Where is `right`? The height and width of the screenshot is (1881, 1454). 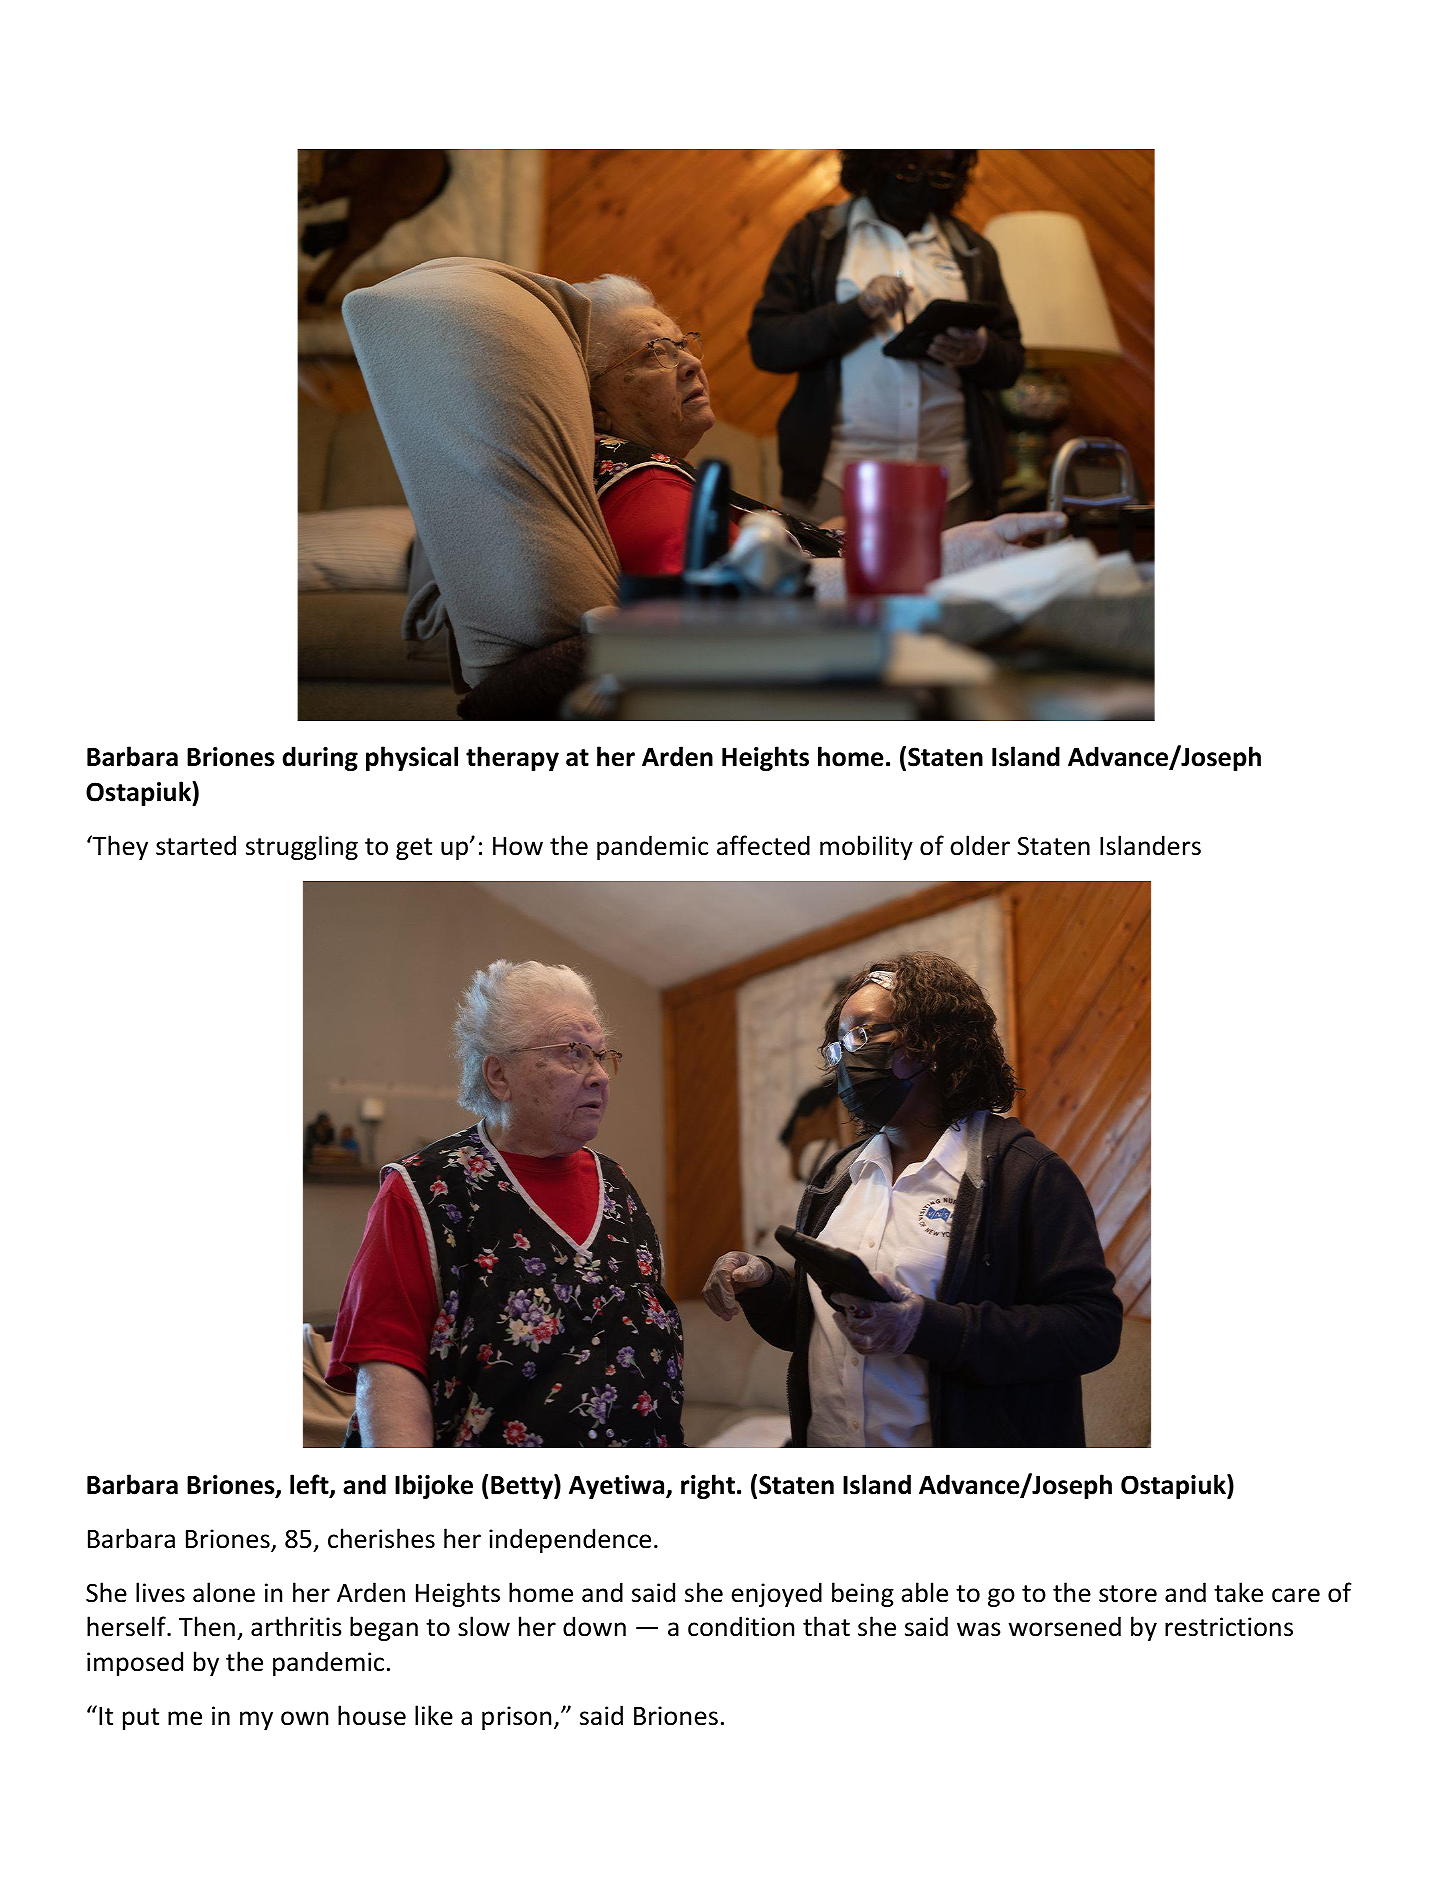
right is located at coordinates (708, 1486).
